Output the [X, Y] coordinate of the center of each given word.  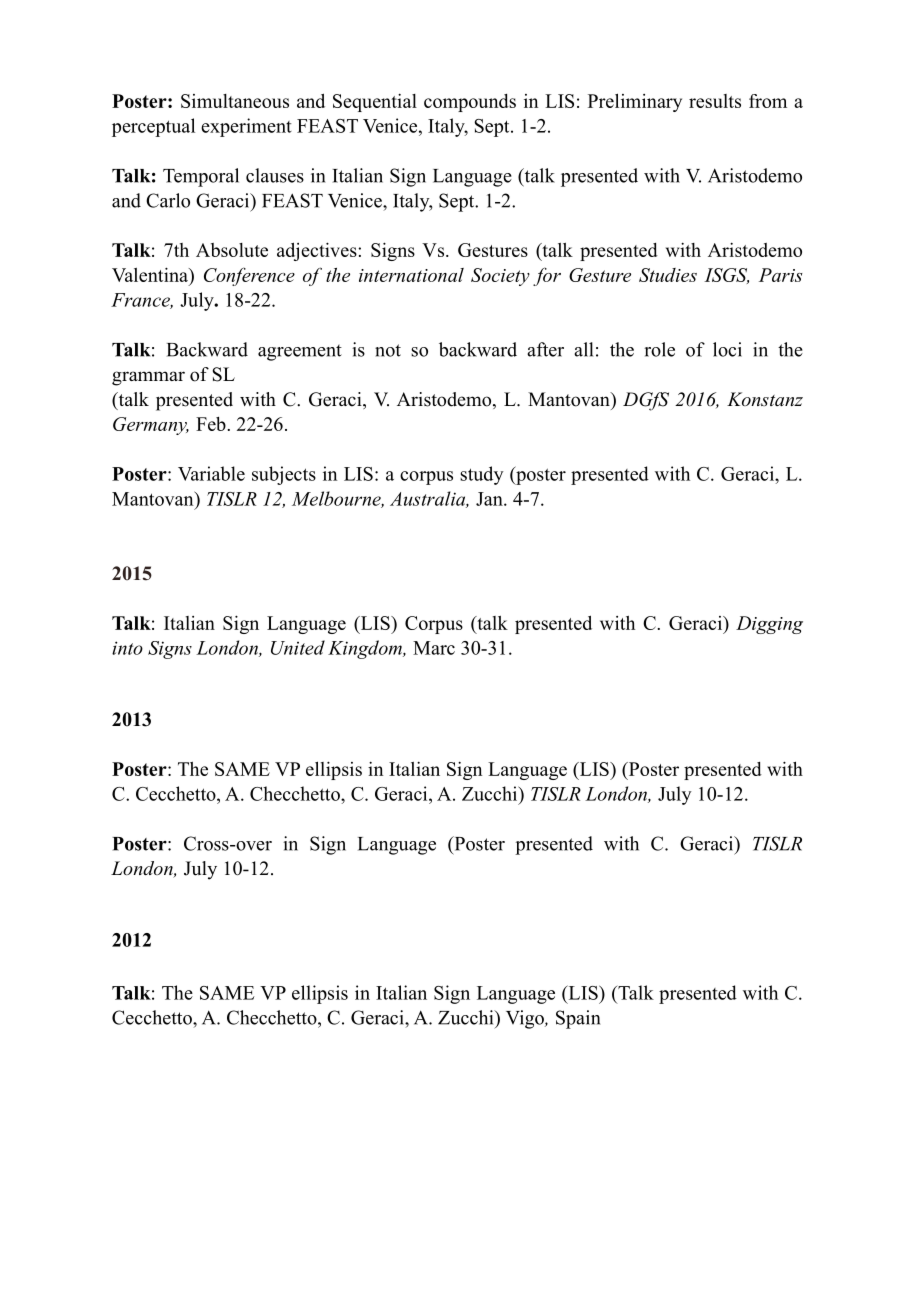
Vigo [526, 1019]
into [127, 648]
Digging [769, 625]
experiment [246, 127]
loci [727, 349]
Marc [434, 648]
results [715, 101]
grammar [148, 378]
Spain [578, 1019]
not [388, 350]
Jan [490, 499]
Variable [211, 473]
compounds [470, 103]
